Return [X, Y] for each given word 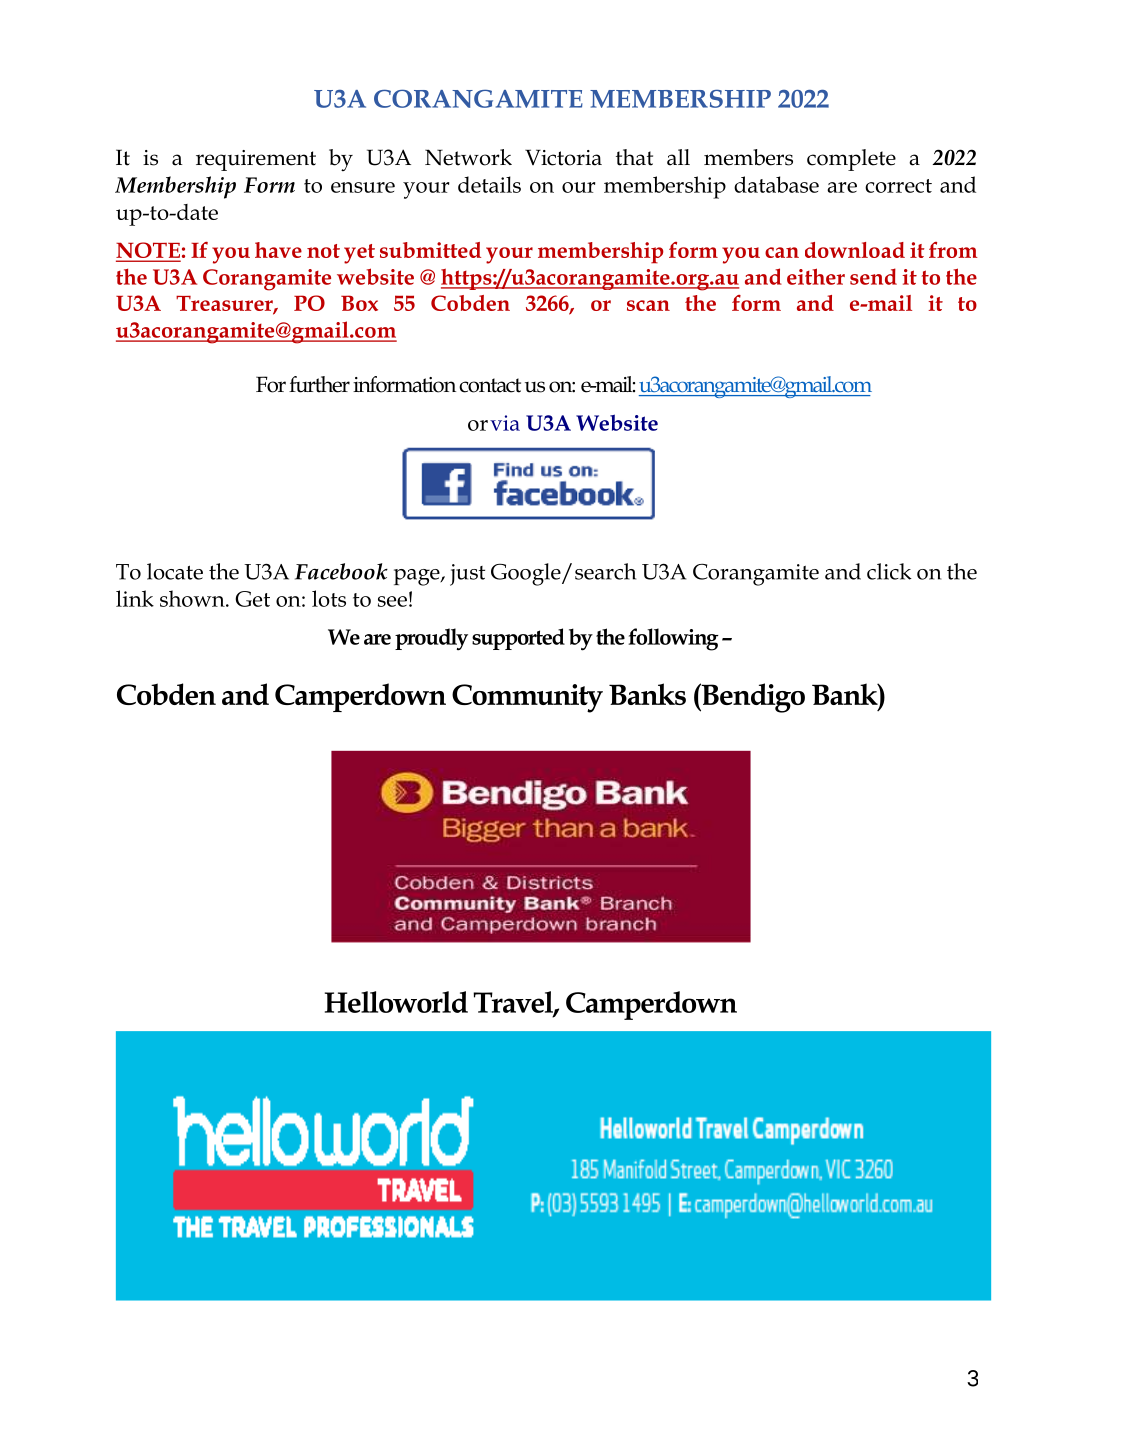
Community [527, 698]
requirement [256, 160]
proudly [431, 639]
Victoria [563, 157]
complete [851, 160]
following [673, 639]
